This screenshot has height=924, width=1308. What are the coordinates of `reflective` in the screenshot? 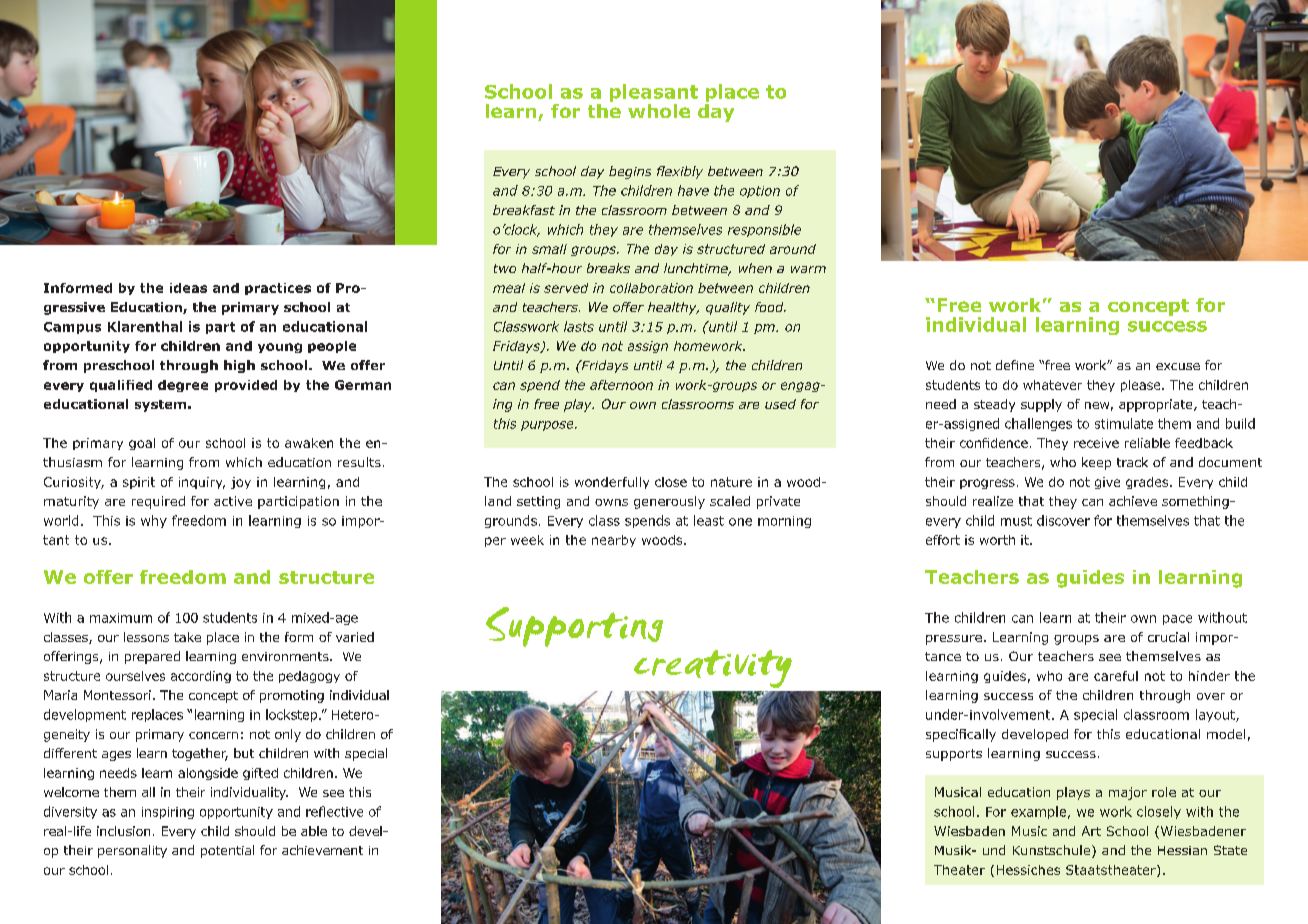 It's located at (334, 811).
